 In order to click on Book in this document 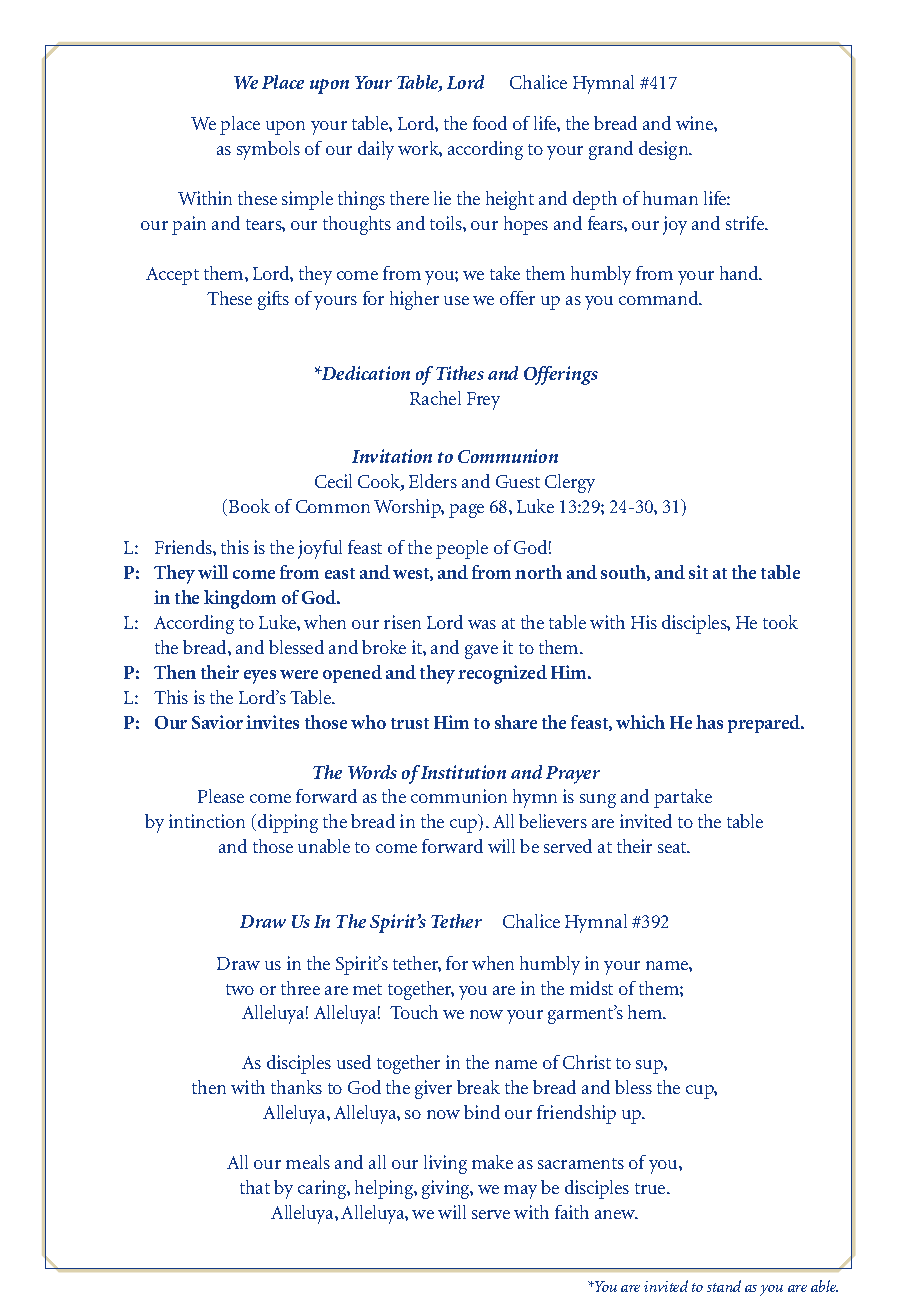, I will do `click(248, 506)`.
